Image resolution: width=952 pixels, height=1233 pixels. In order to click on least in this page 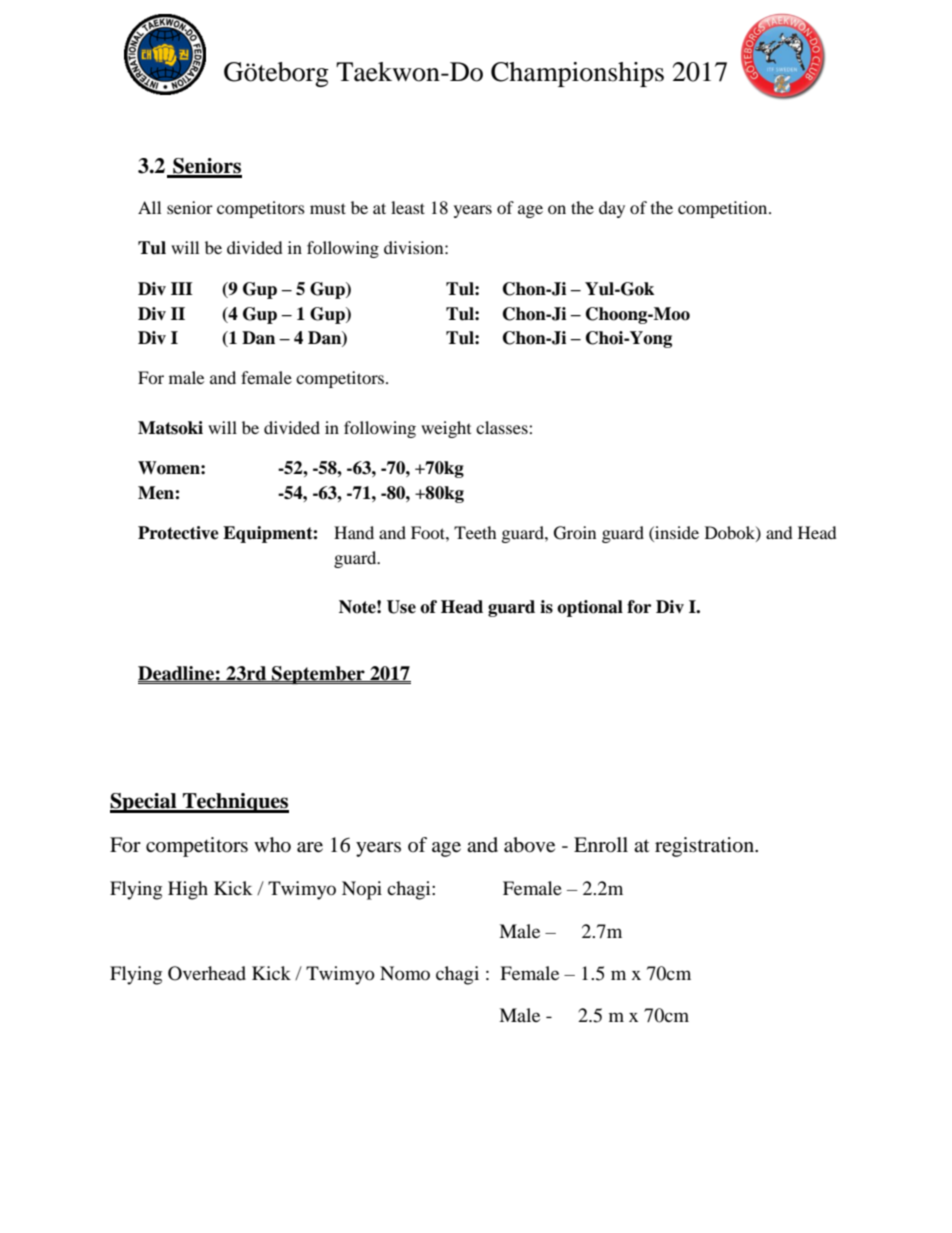, I will do `click(408, 207)`.
